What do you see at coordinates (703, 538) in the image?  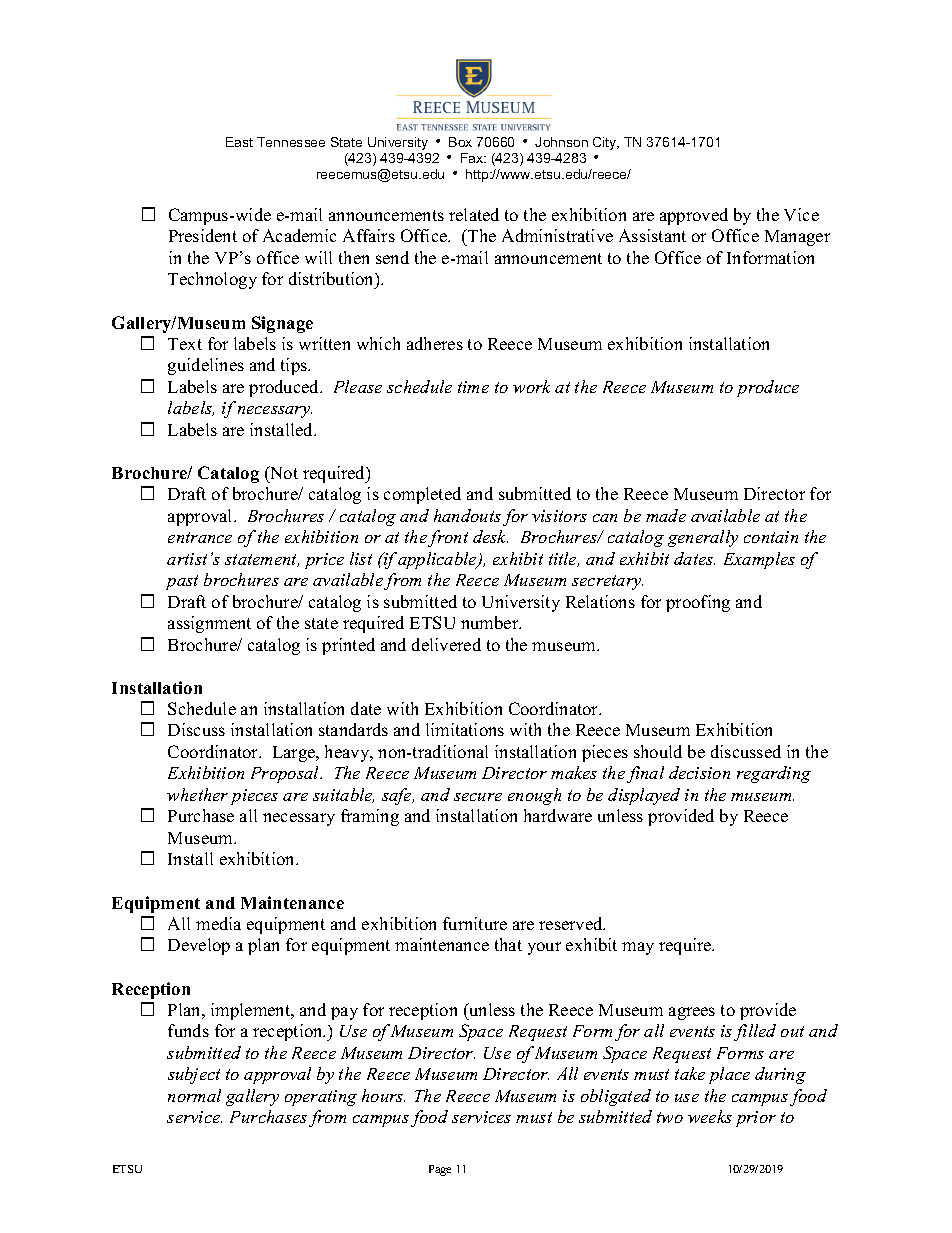 I see `generally` at bounding box center [703, 538].
